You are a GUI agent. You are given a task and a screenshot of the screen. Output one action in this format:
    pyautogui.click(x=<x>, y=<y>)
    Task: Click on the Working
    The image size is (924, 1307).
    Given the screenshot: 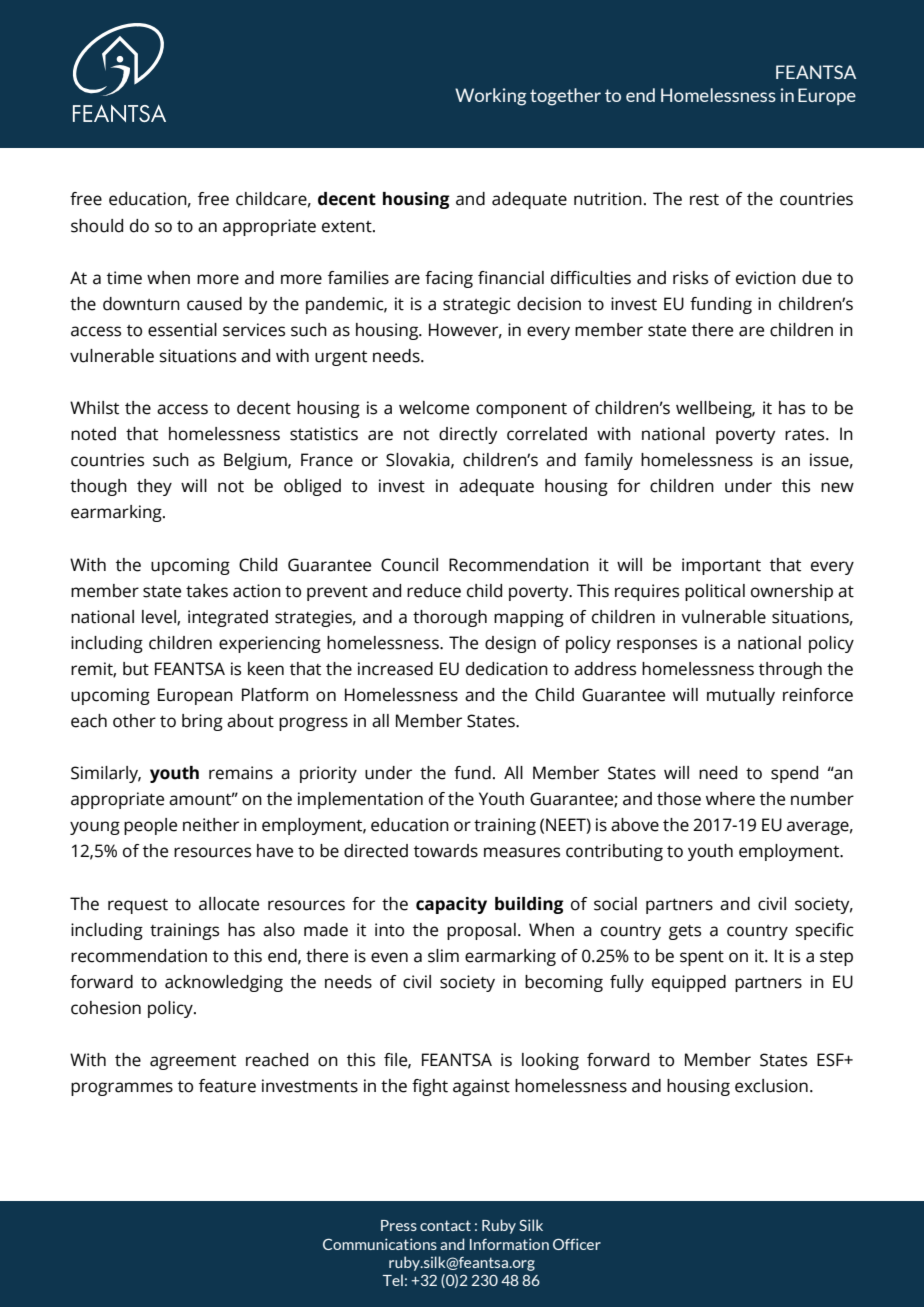 What is the action you would take?
    pyautogui.click(x=491, y=97)
